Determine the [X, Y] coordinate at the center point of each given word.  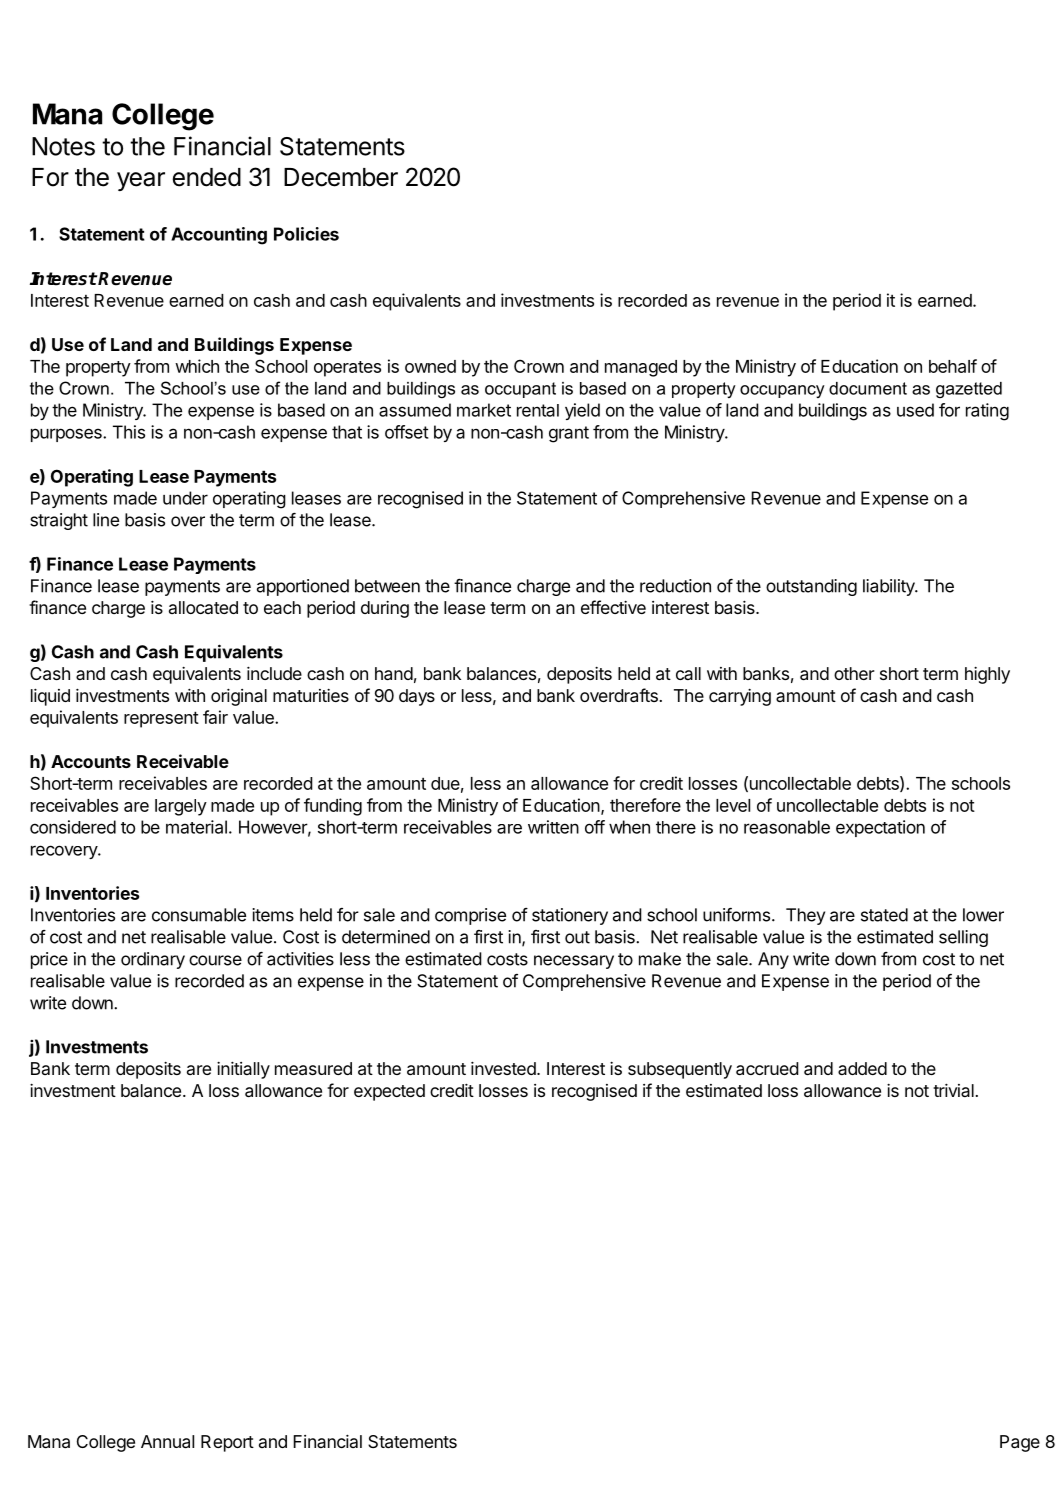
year [141, 181]
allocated [203, 607]
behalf [953, 366]
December [341, 177]
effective [613, 607]
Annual [167, 1441]
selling [963, 938]
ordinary [153, 960]
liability [890, 587]
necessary [574, 962]
